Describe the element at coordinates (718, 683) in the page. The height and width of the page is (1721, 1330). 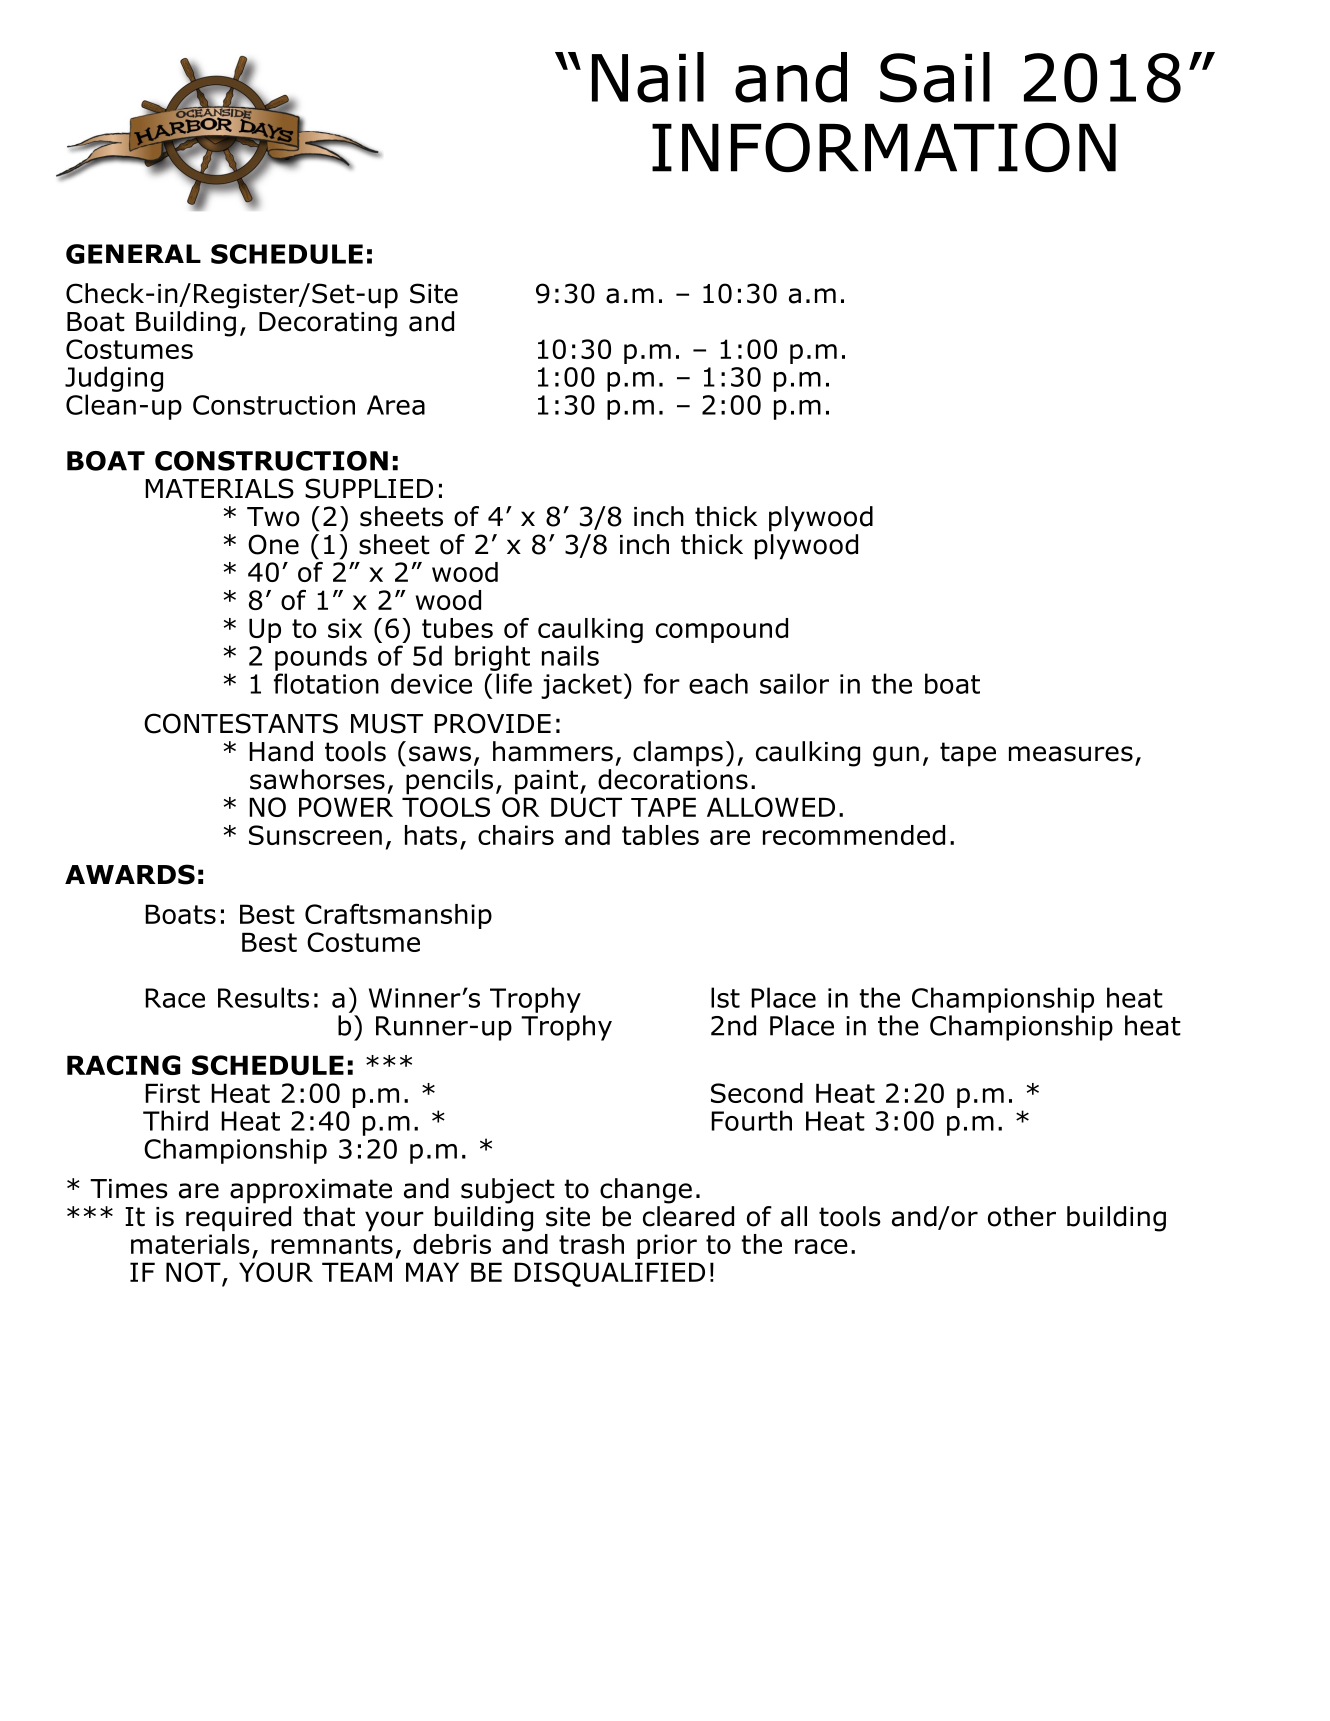
I see `each` at that location.
